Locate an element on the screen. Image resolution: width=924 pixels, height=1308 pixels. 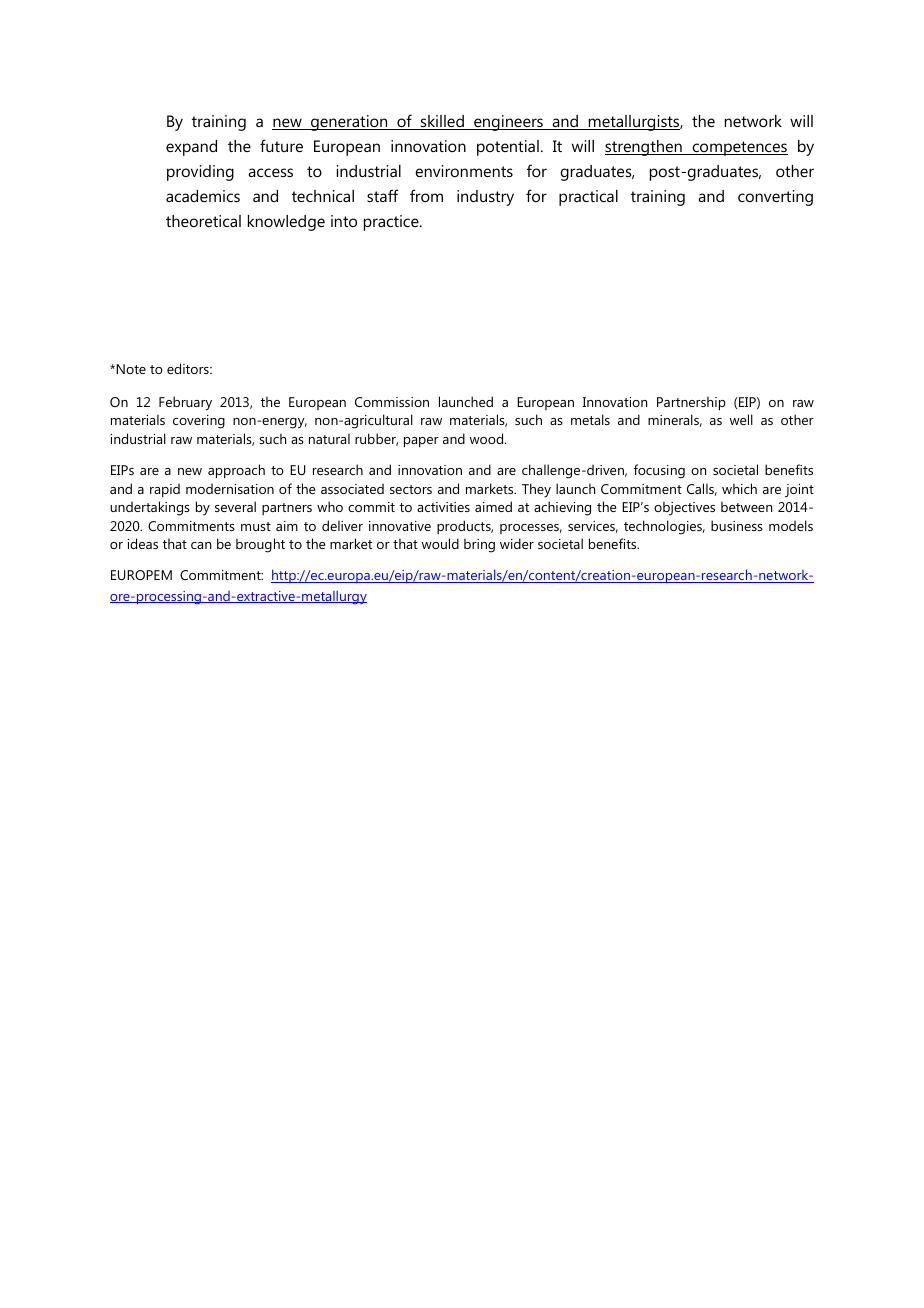
Commission is located at coordinates (392, 402).
